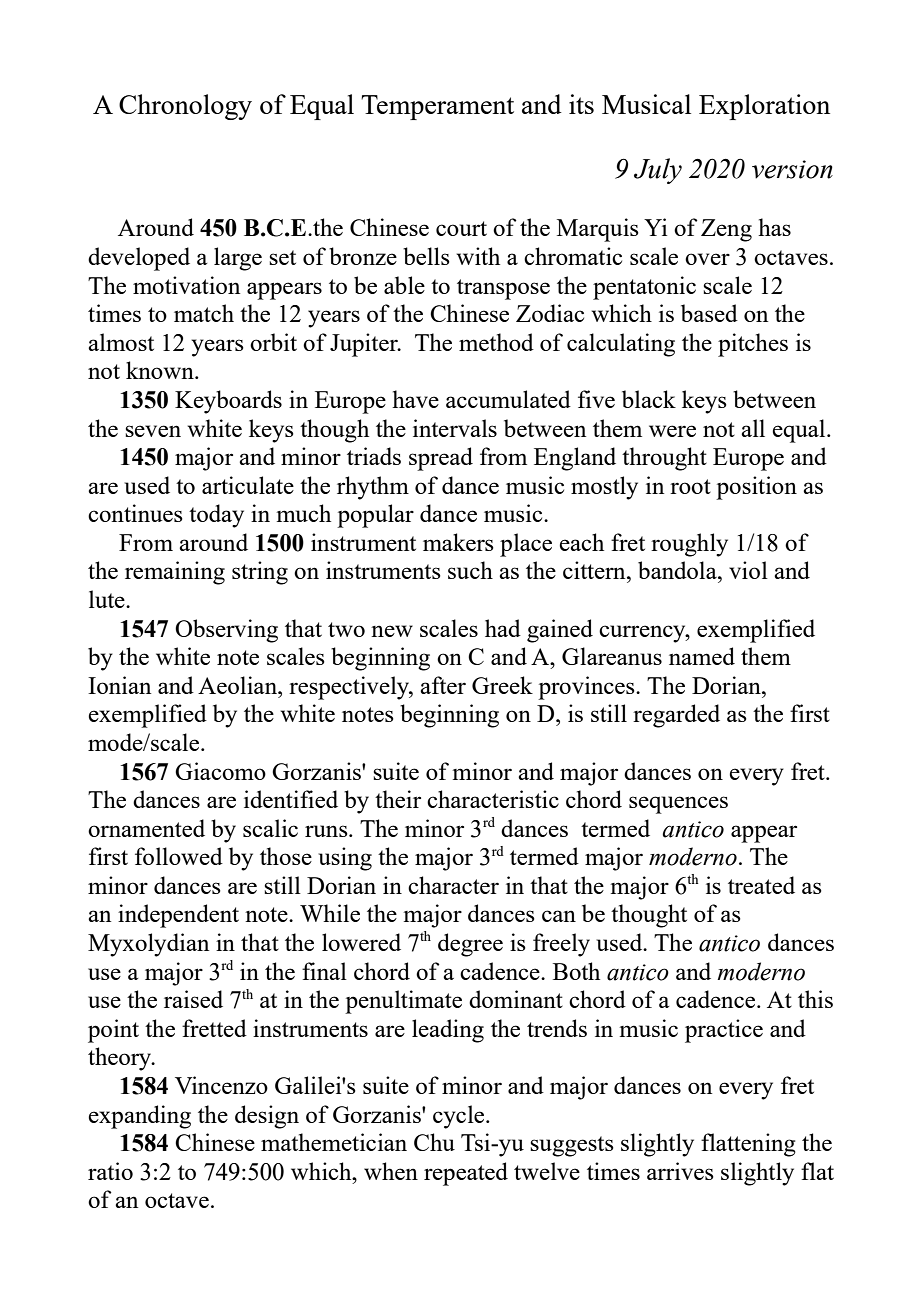  What do you see at coordinates (415, 399) in the screenshot?
I see `have` at bounding box center [415, 399].
